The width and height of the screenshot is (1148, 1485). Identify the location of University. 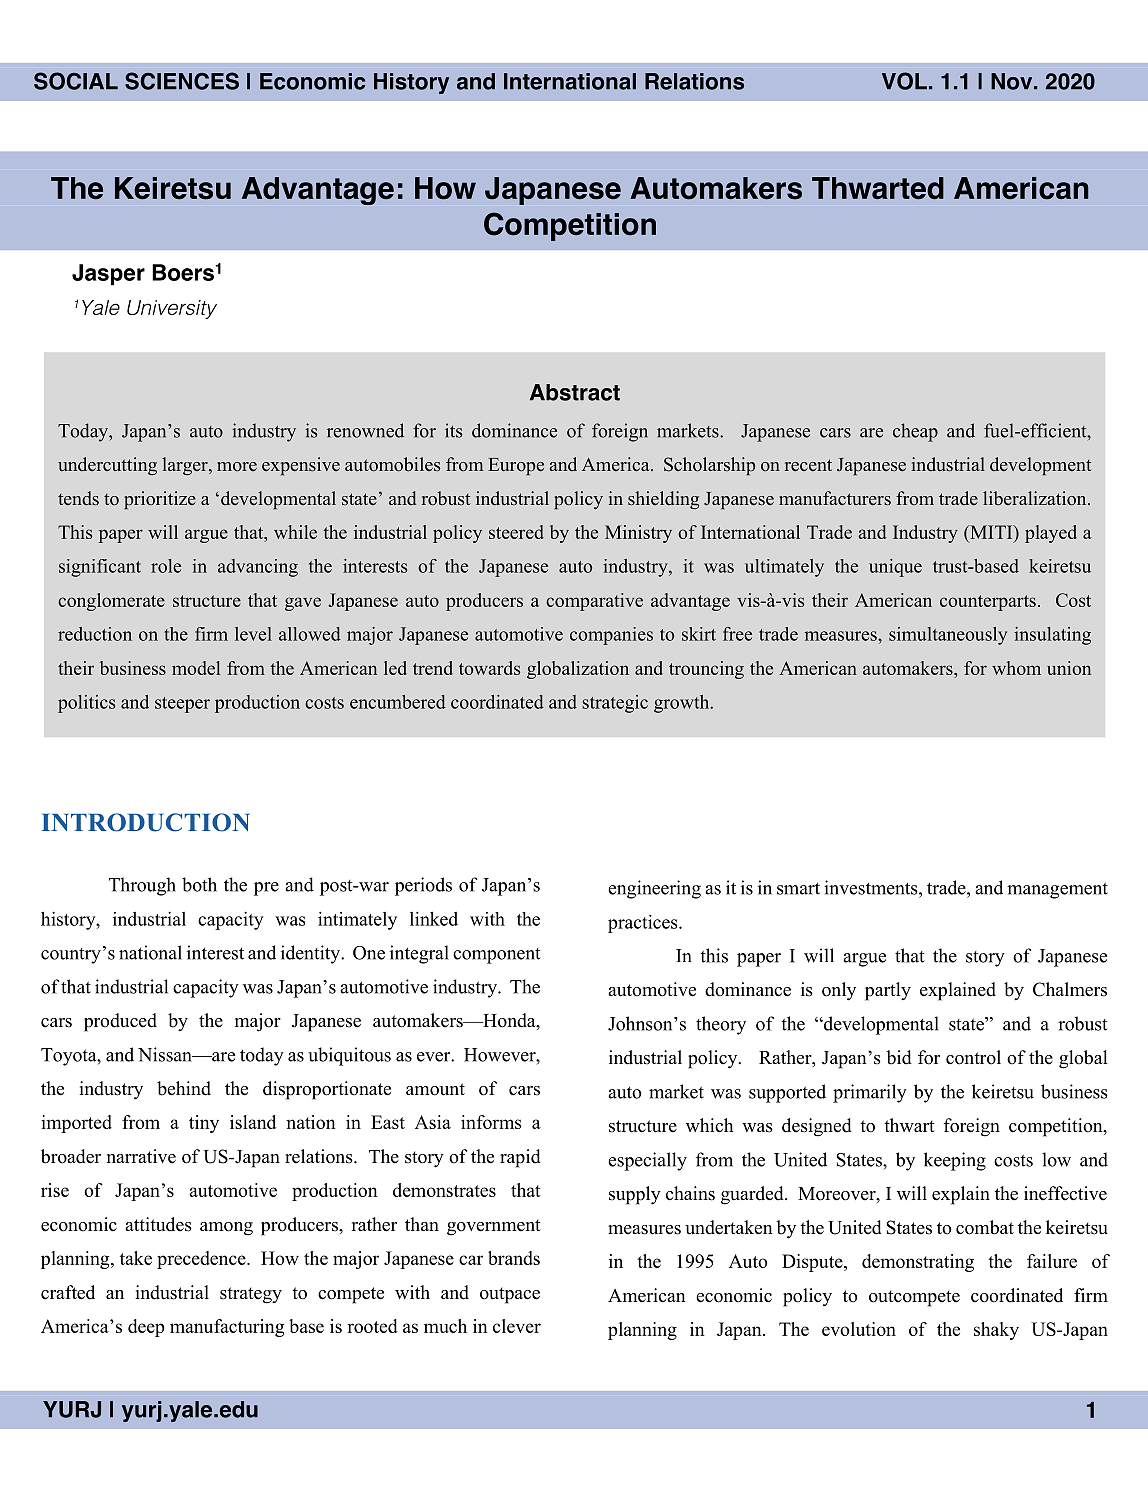
(172, 309).
